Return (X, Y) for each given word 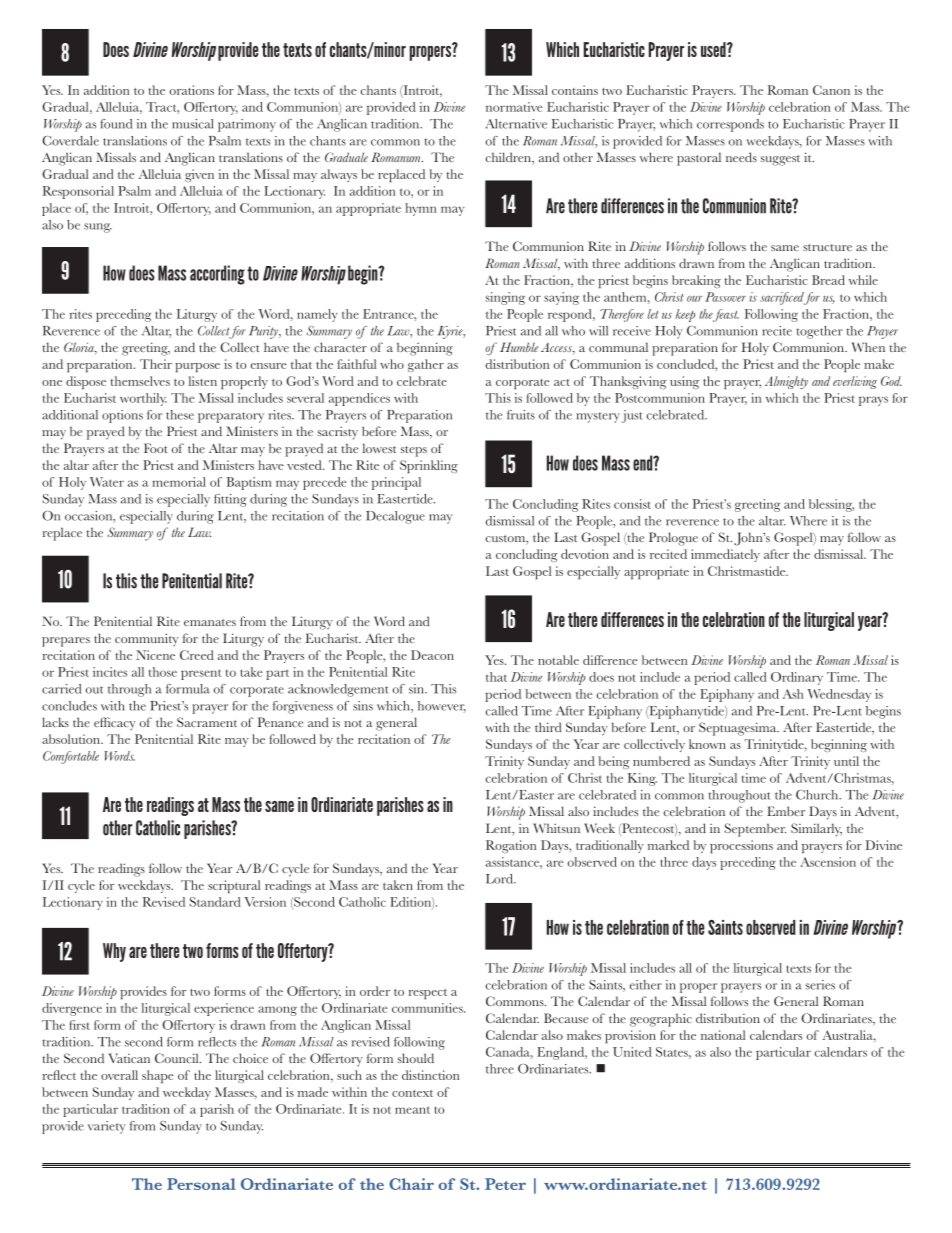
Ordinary (797, 678)
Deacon (432, 655)
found (116, 124)
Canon (831, 90)
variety (107, 1127)
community (147, 640)
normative (514, 107)
